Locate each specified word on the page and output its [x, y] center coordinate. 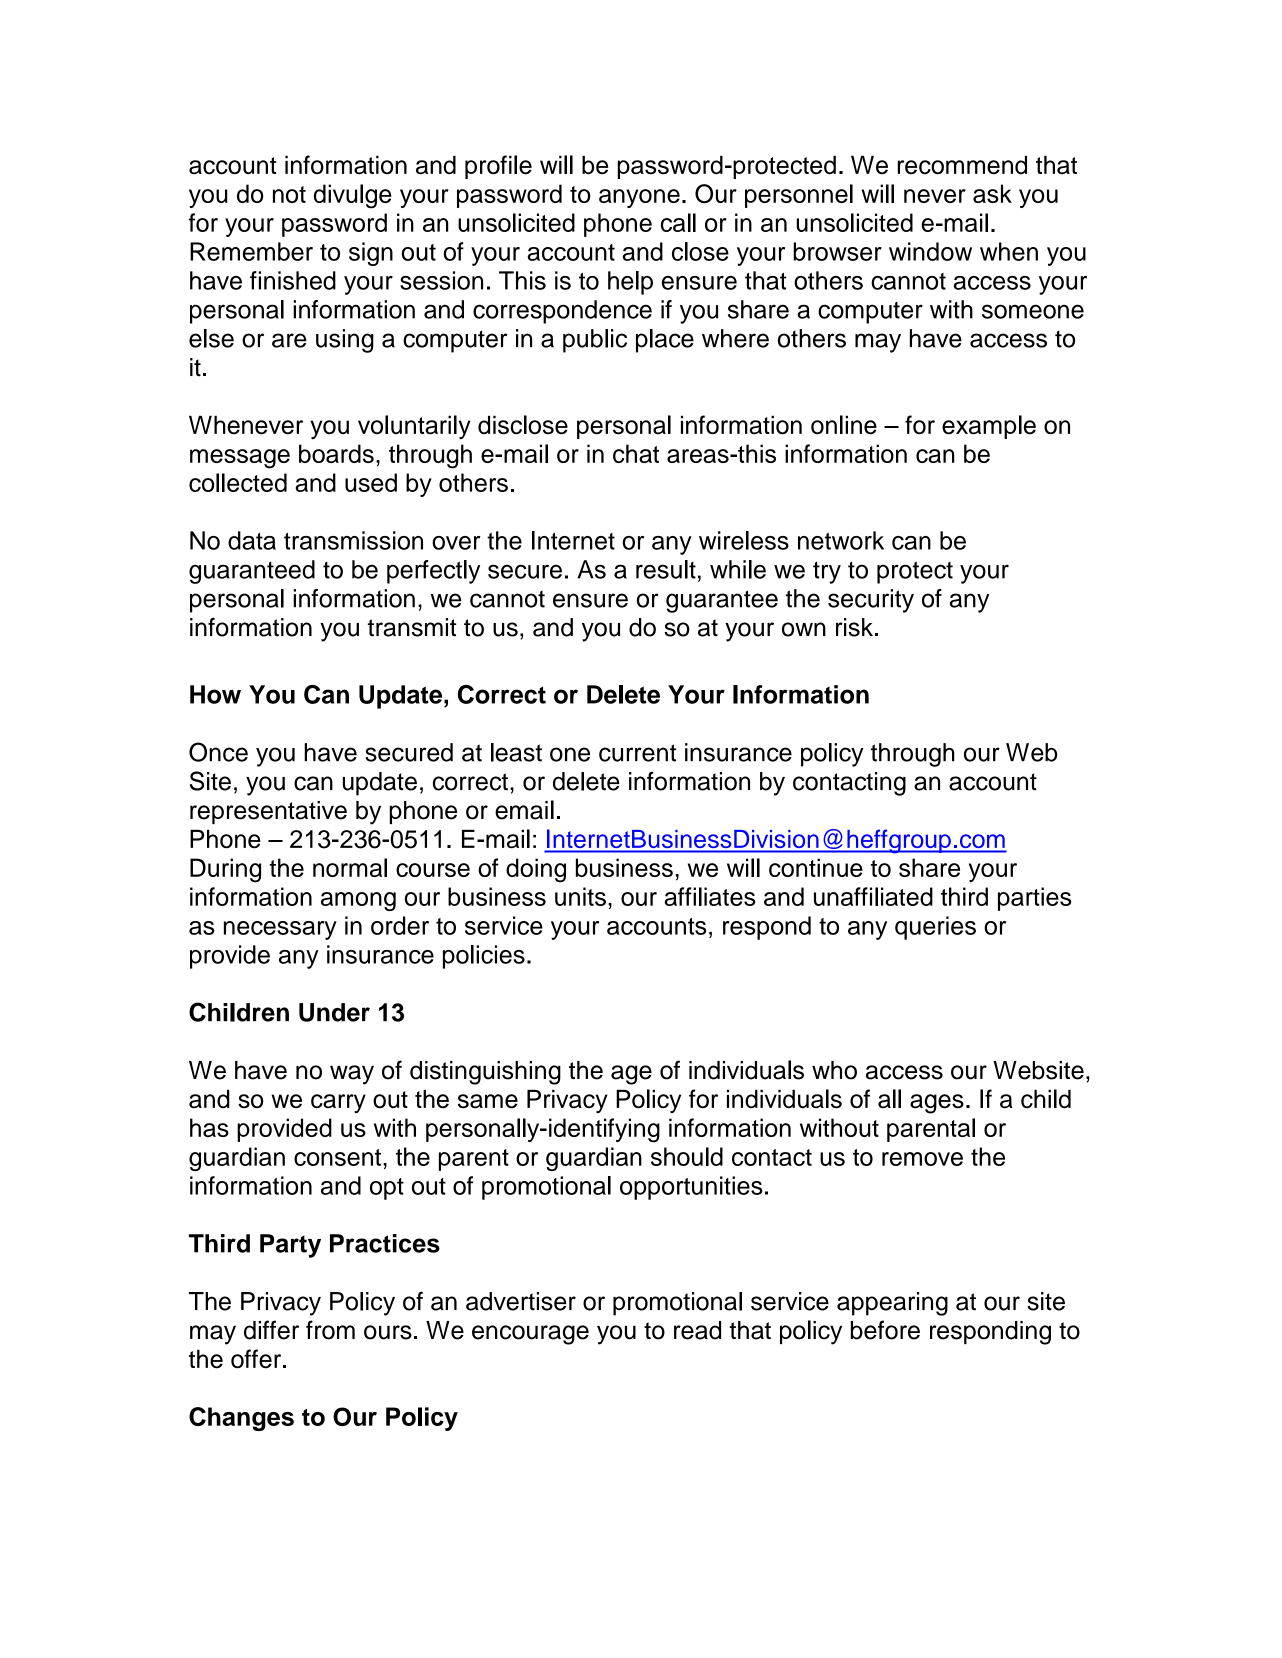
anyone [639, 198]
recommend [962, 165]
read [697, 1330]
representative [268, 812]
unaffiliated [873, 896]
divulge [353, 196]
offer [257, 1359]
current [637, 753]
